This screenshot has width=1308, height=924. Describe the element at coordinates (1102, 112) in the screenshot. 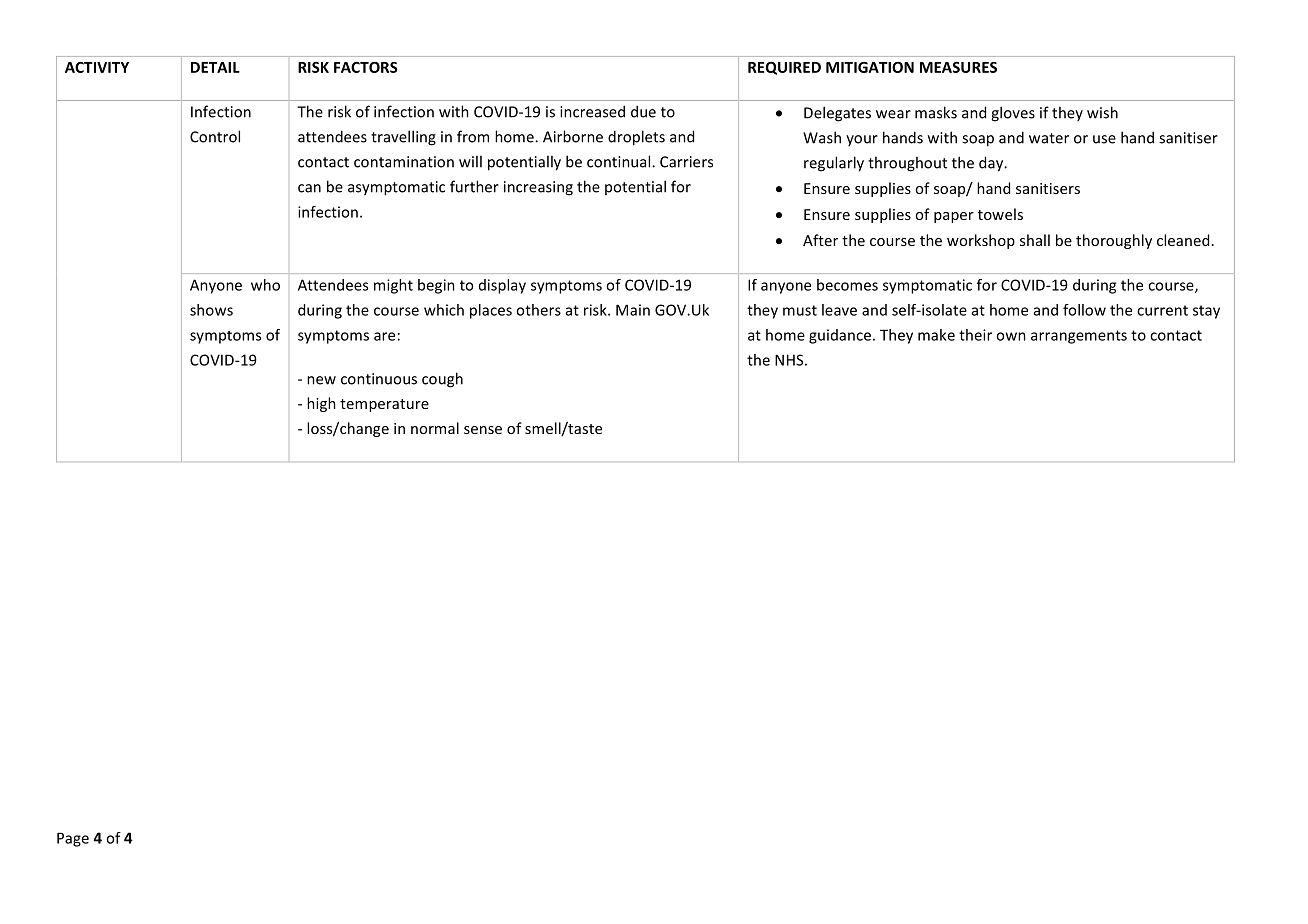

I see `wish` at that location.
